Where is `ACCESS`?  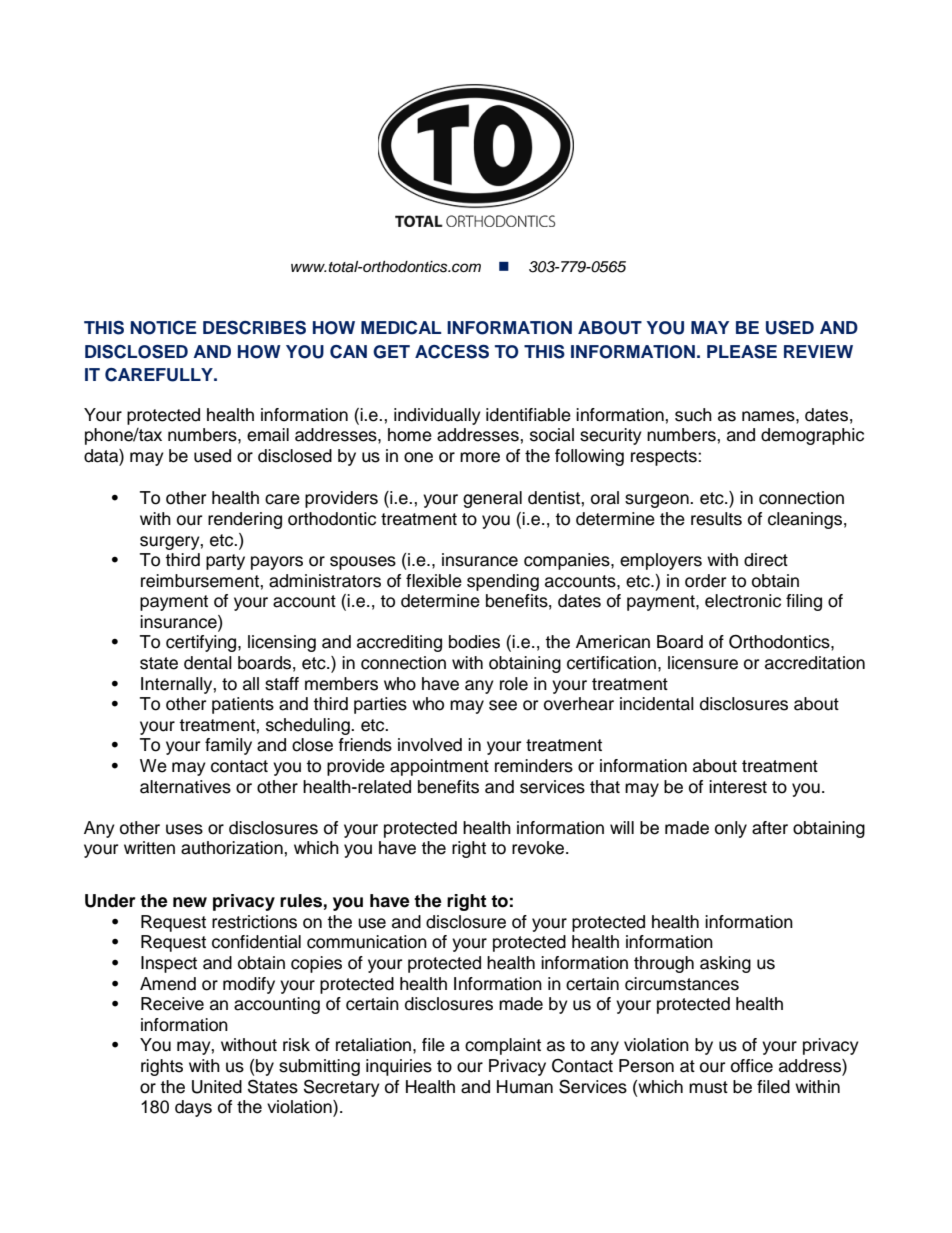 ACCESS is located at coordinates (452, 352).
